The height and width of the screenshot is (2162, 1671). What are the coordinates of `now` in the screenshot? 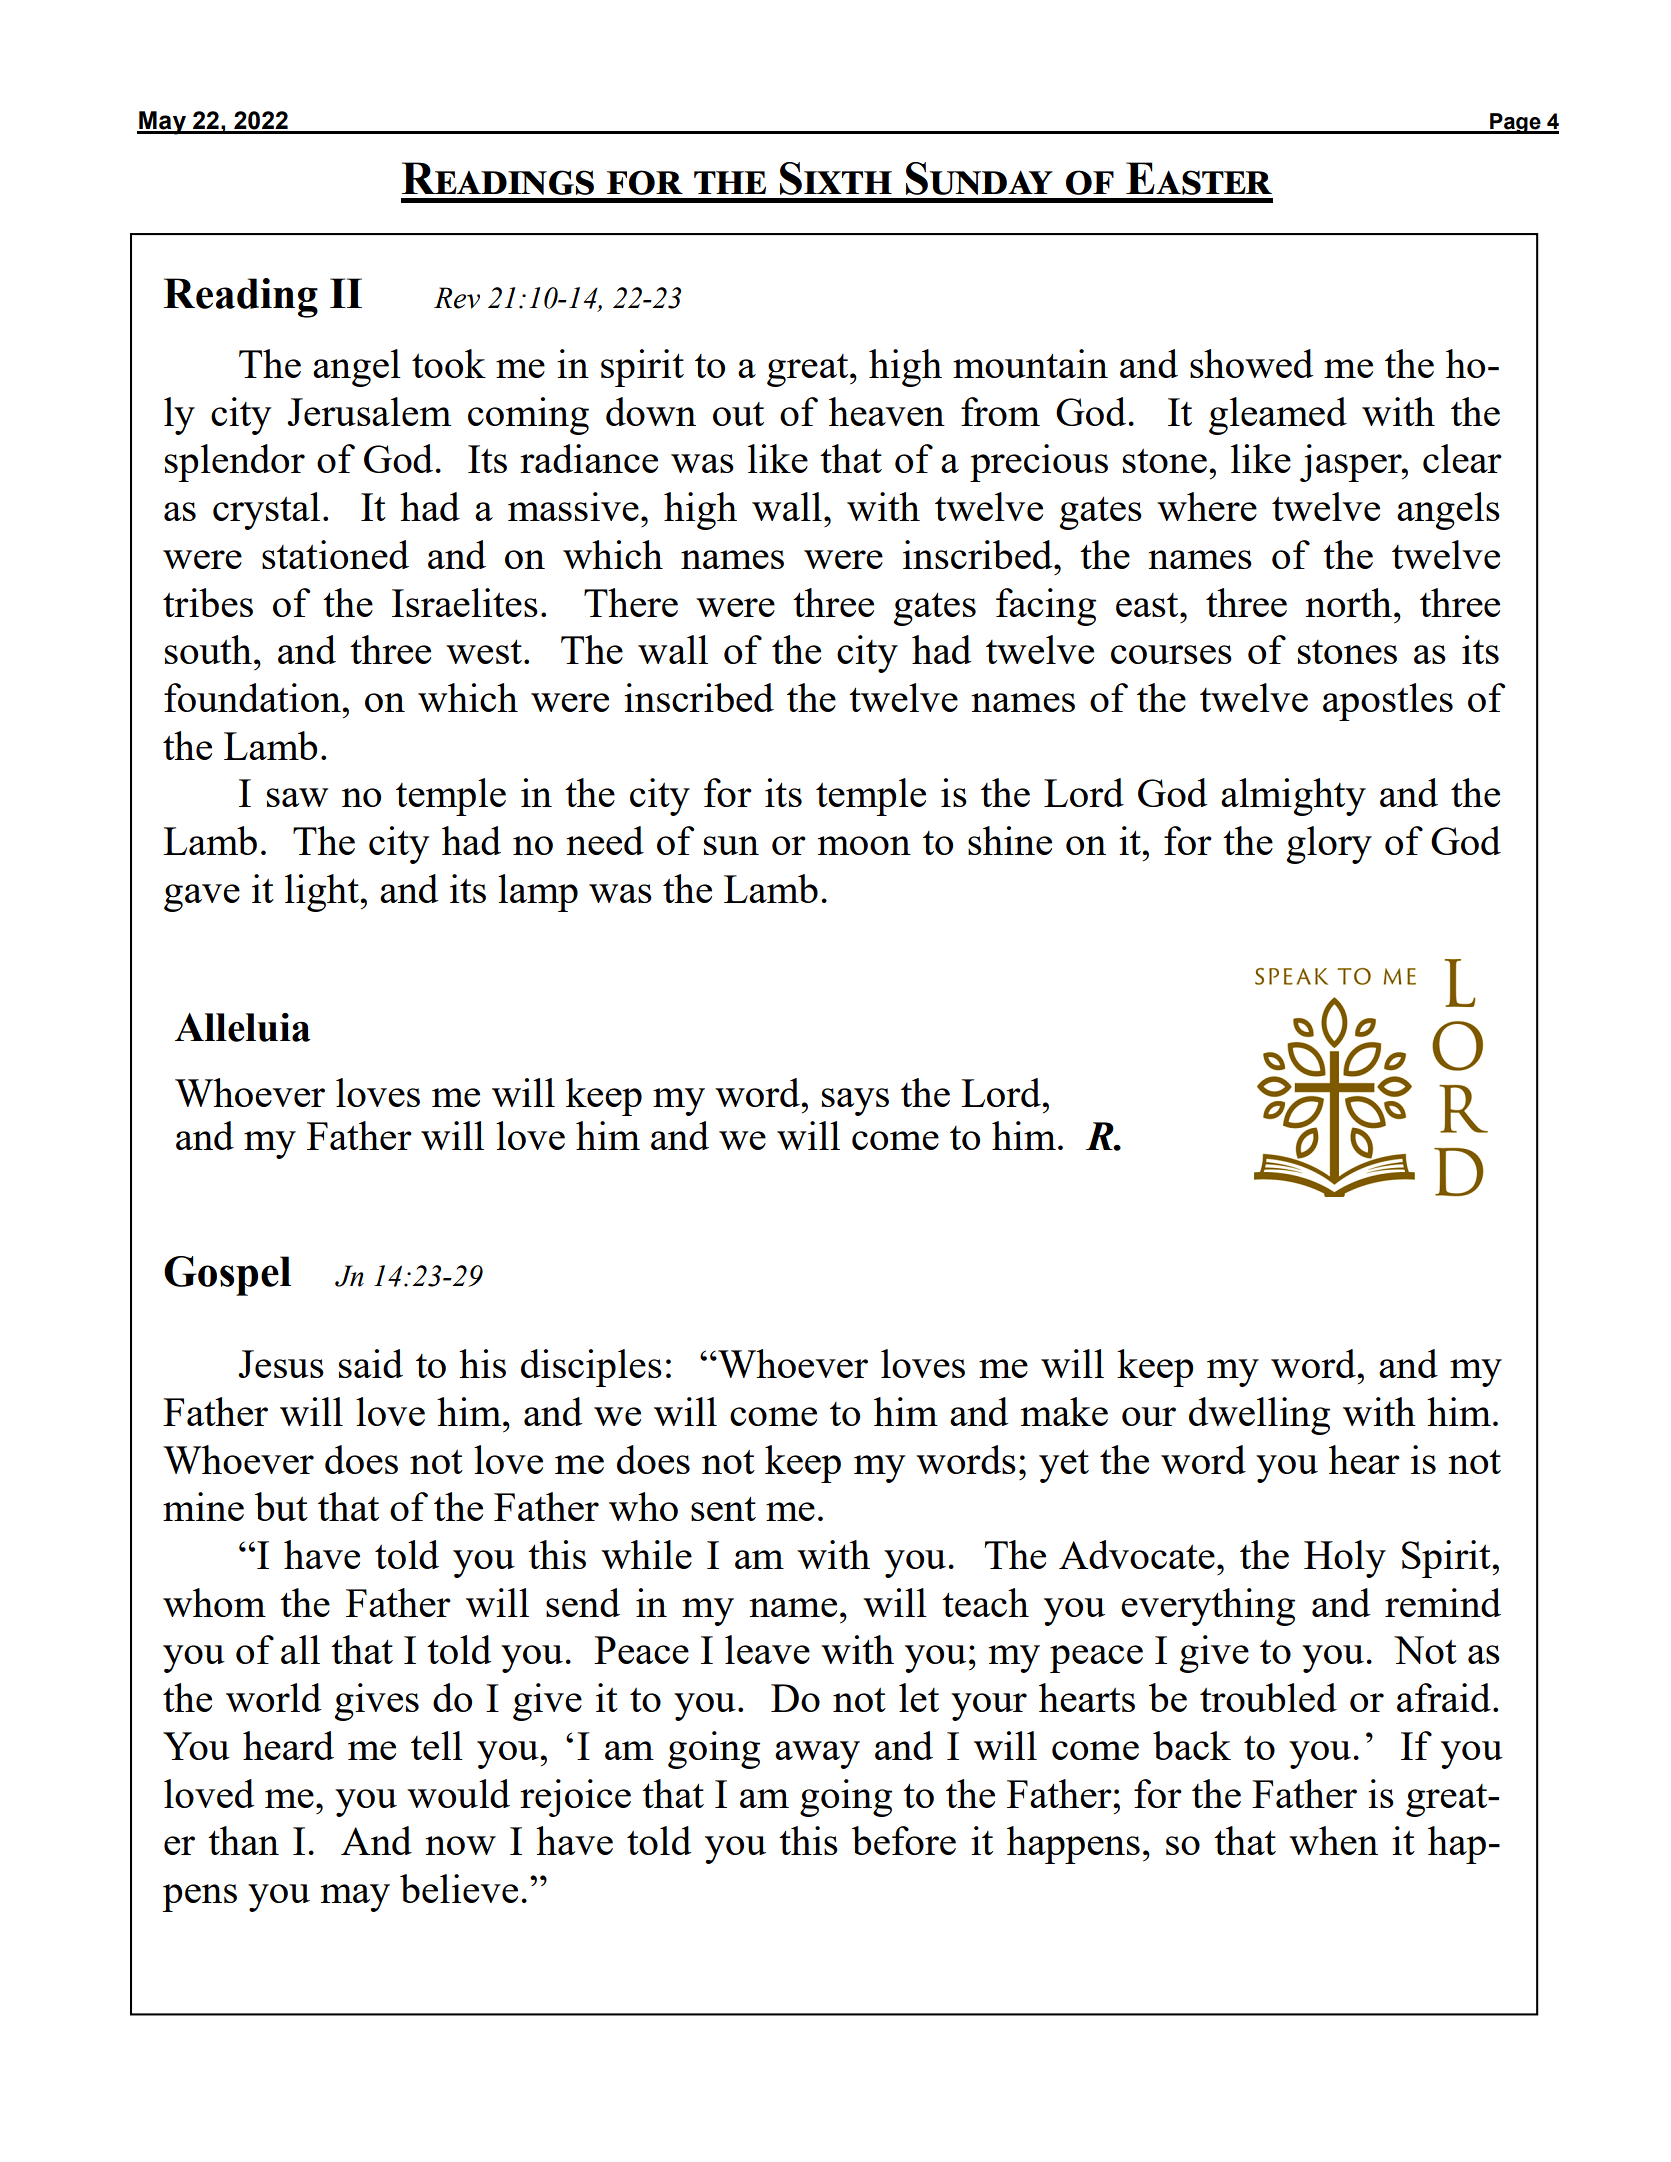 It's located at (460, 1845).
